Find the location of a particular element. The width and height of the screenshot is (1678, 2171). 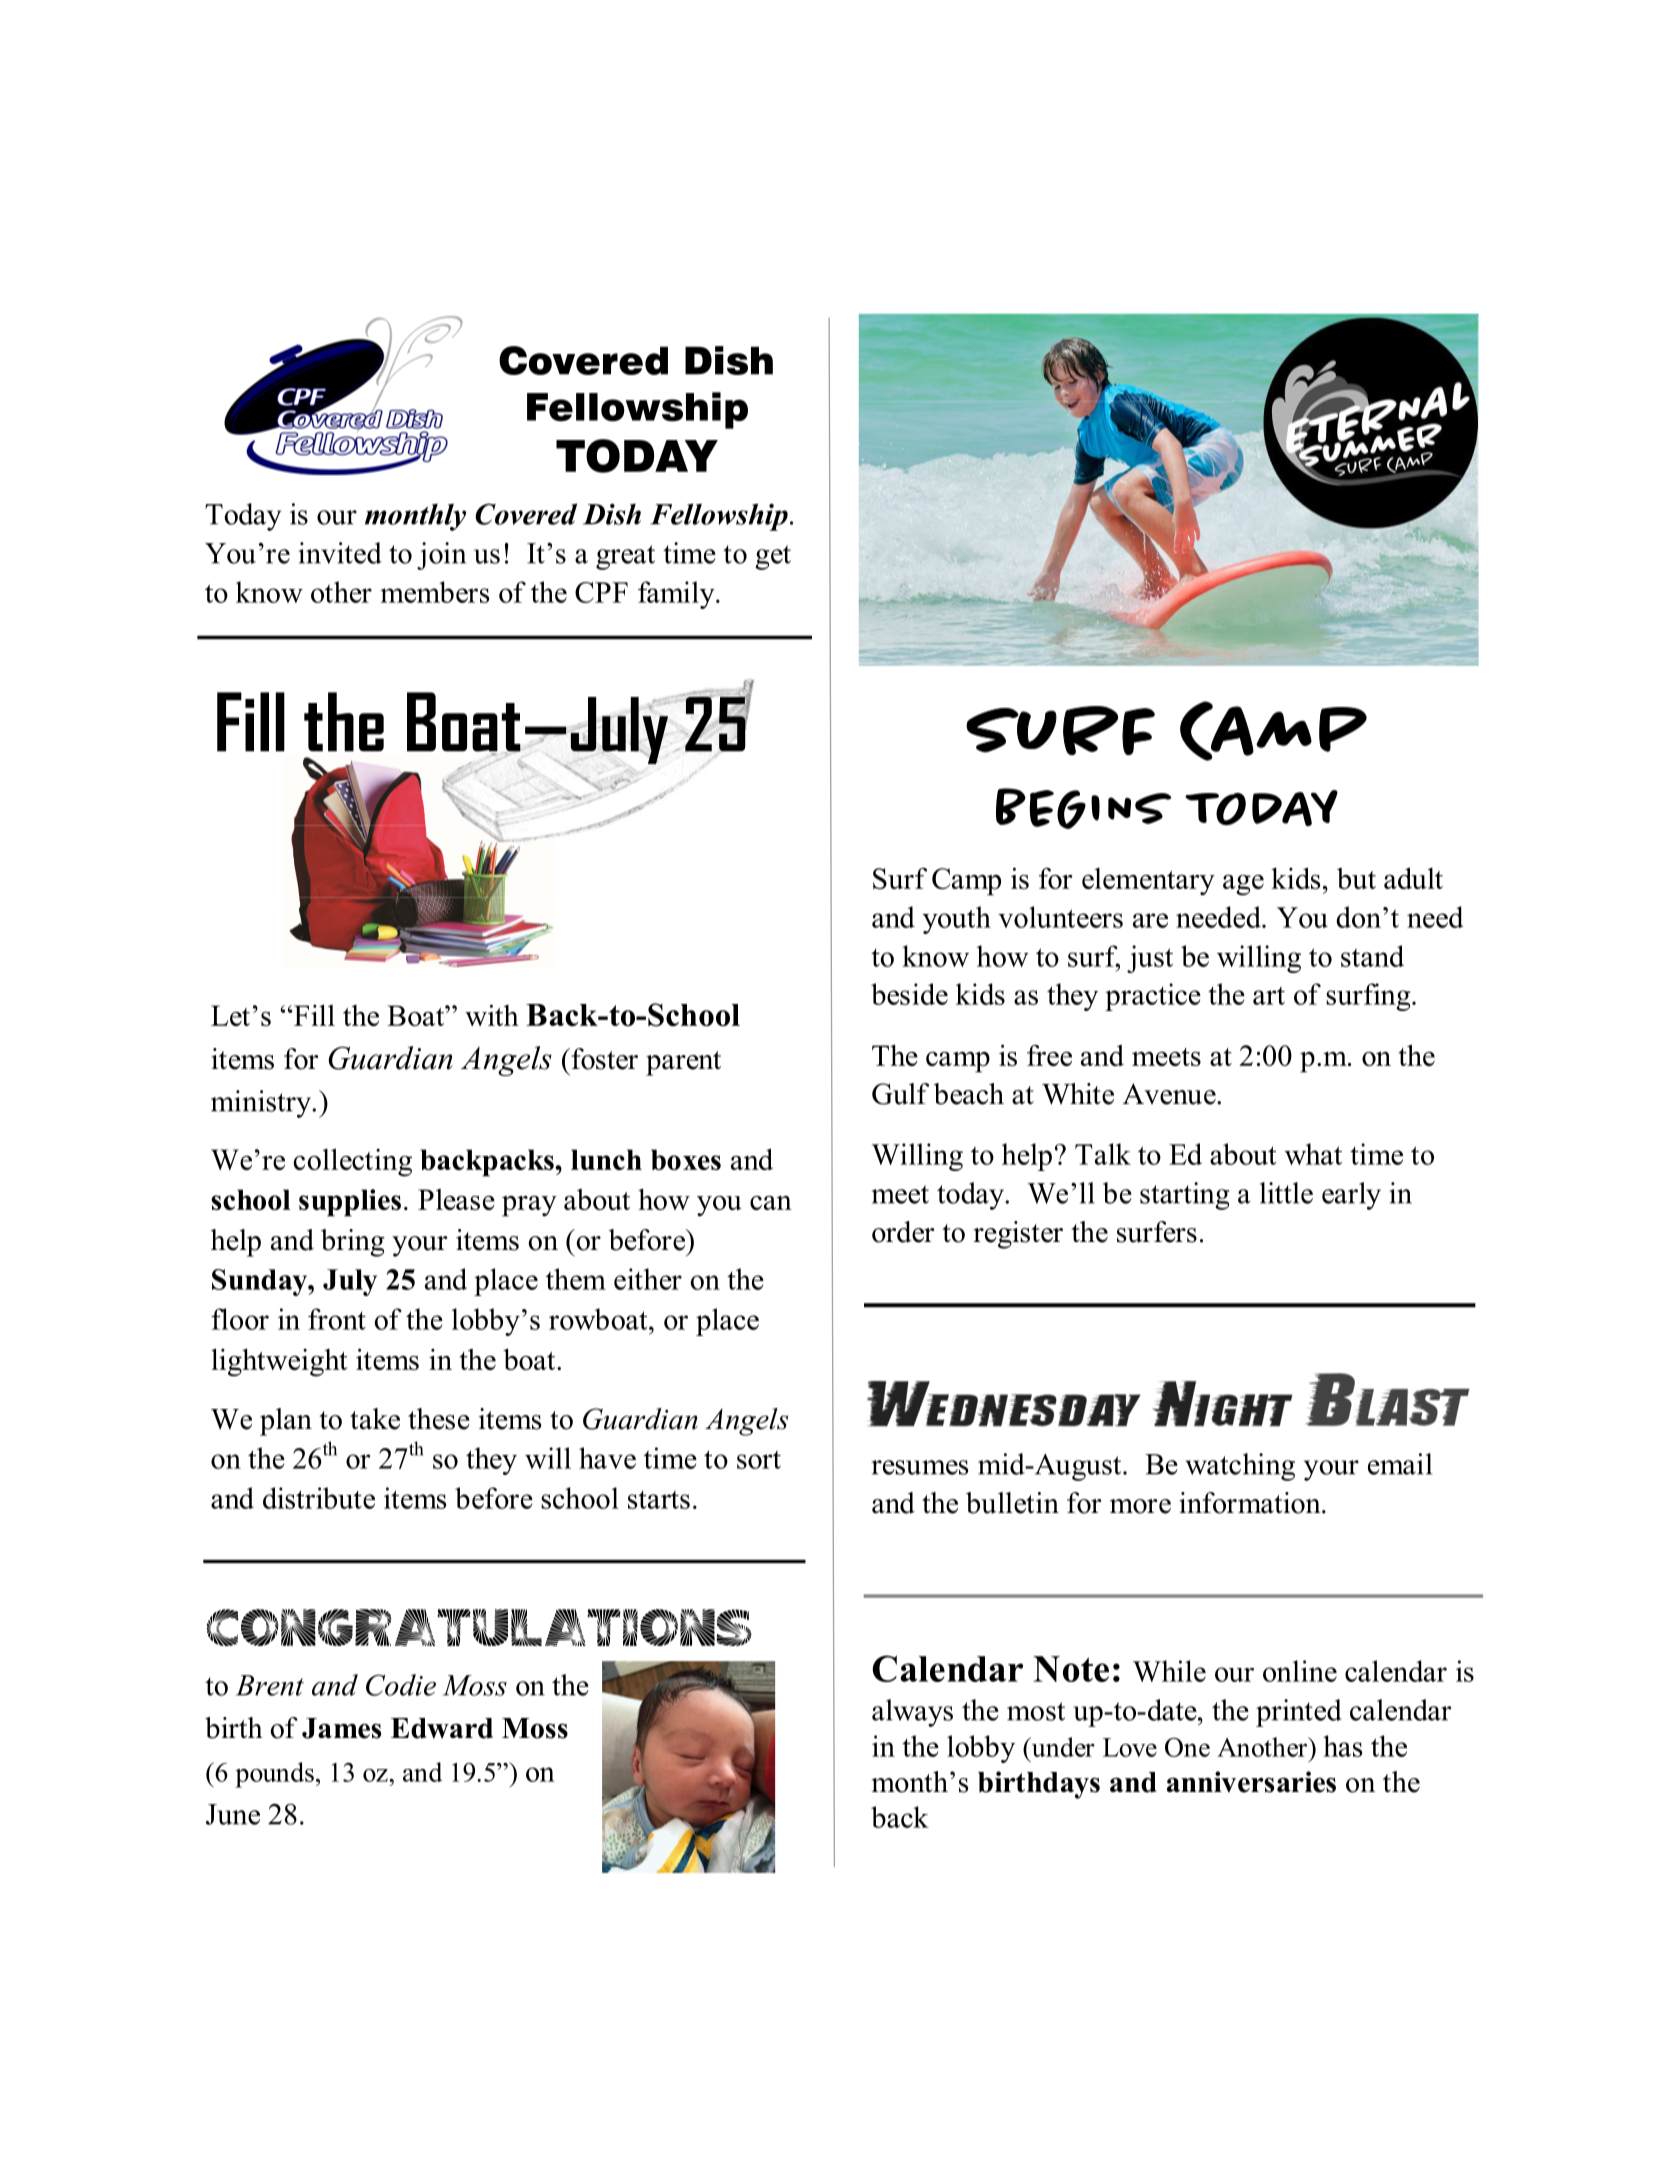

watching is located at coordinates (1240, 1467).
